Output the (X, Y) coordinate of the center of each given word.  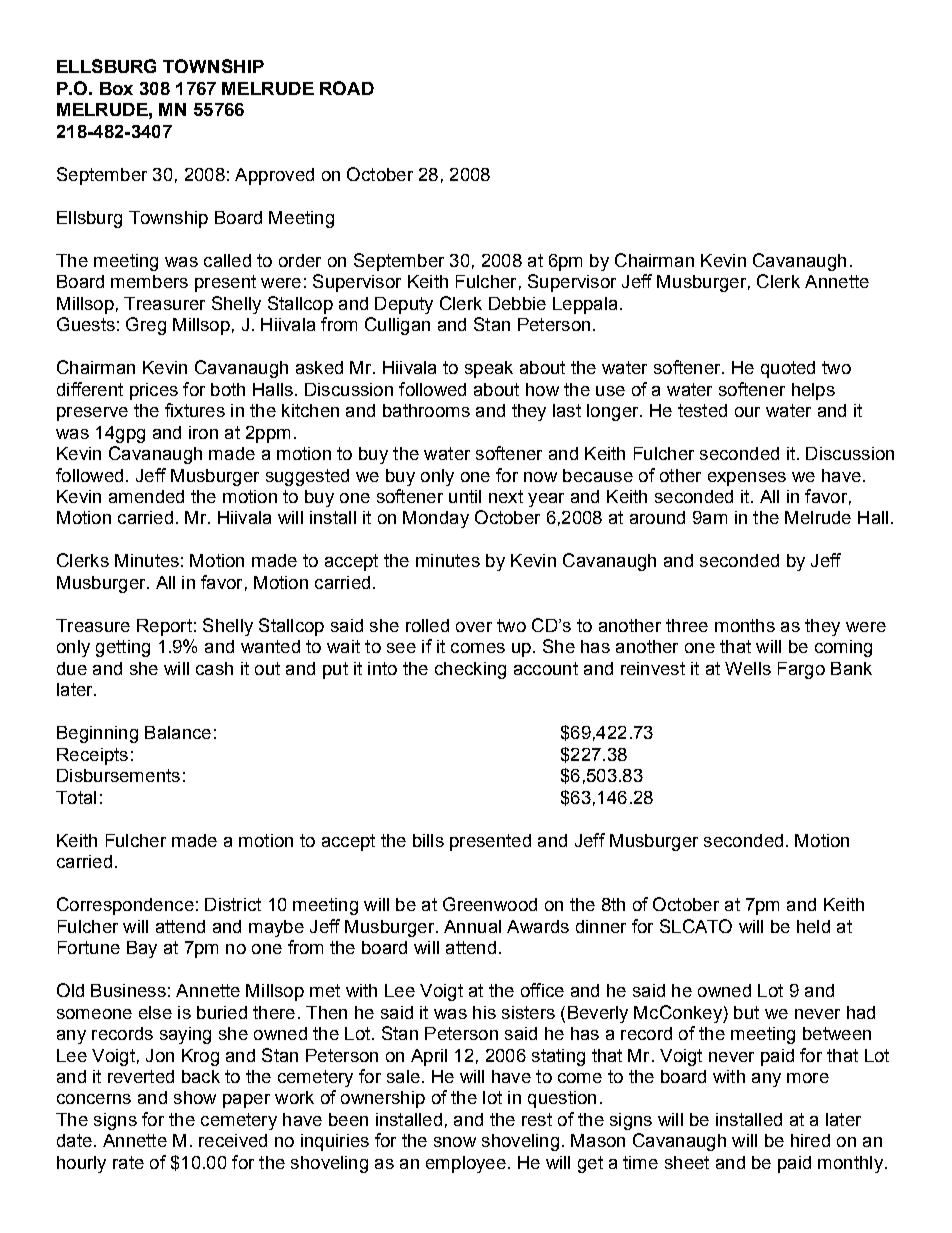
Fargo (801, 670)
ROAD (347, 88)
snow (455, 1142)
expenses (747, 479)
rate (128, 1162)
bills (428, 840)
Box (116, 88)
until (465, 496)
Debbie (517, 303)
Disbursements (118, 775)
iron (203, 432)
